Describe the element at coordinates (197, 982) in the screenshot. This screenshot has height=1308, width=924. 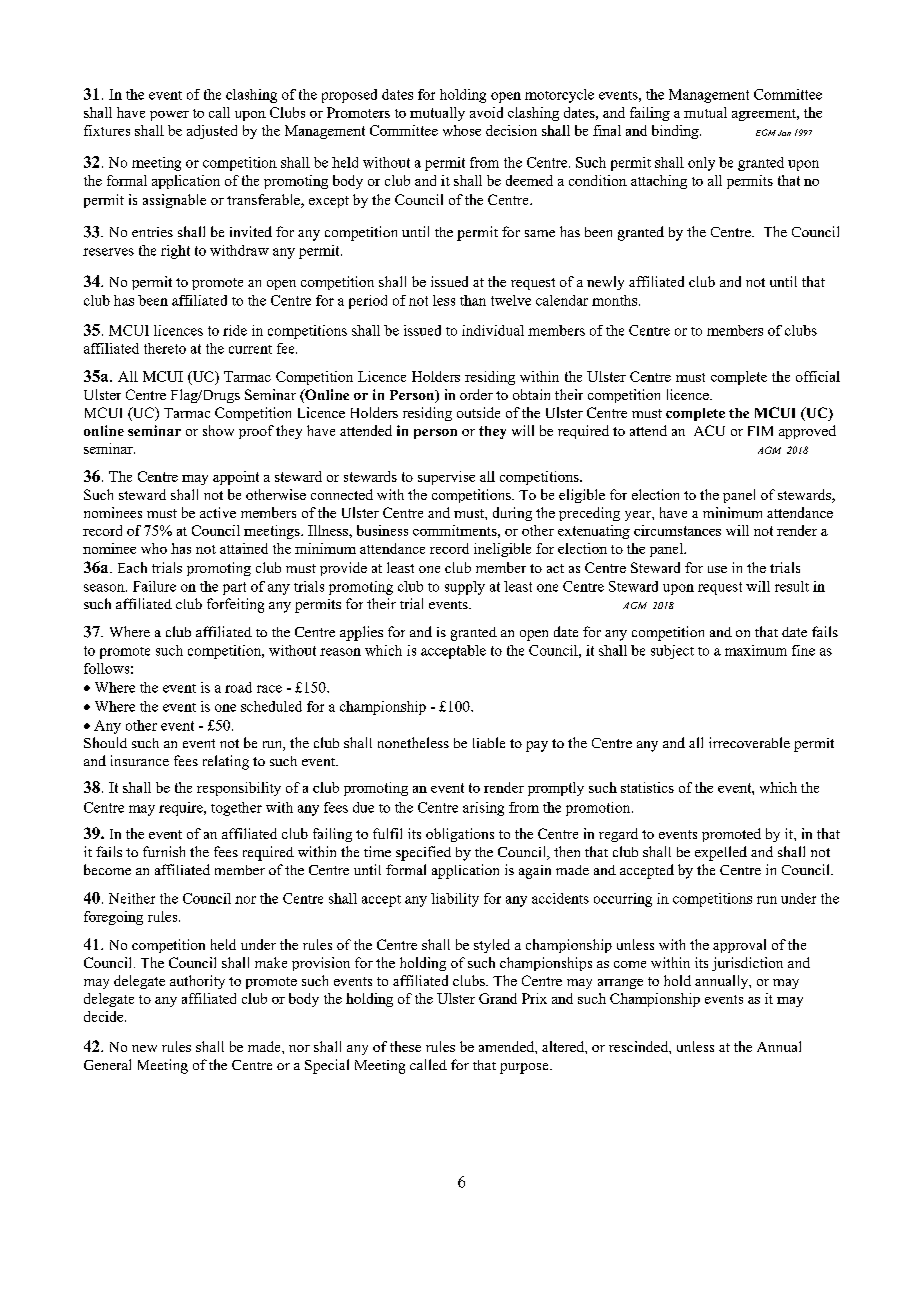
I see `authority` at that location.
